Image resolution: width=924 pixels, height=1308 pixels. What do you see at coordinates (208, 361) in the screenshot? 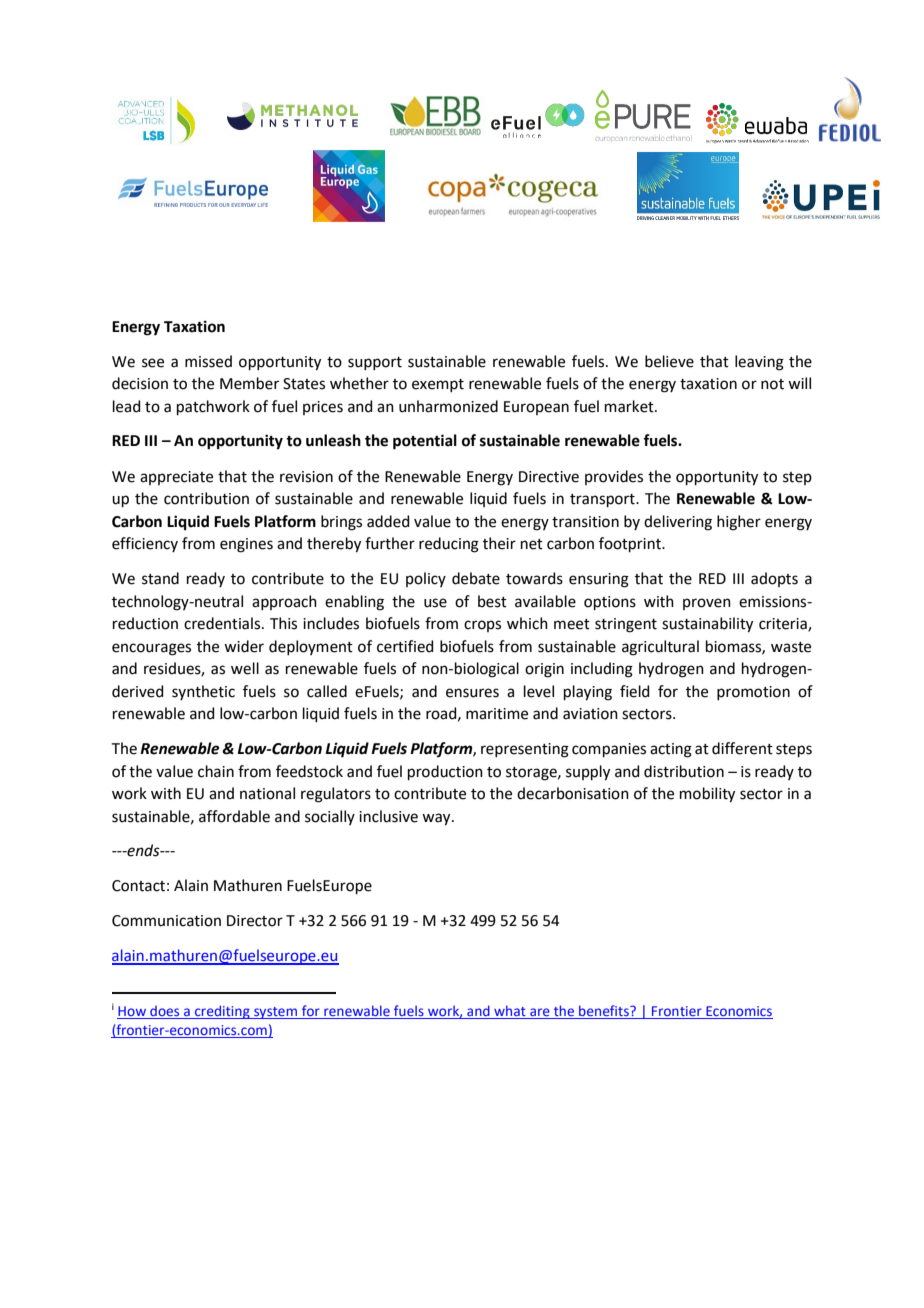
I see `missed` at bounding box center [208, 361].
